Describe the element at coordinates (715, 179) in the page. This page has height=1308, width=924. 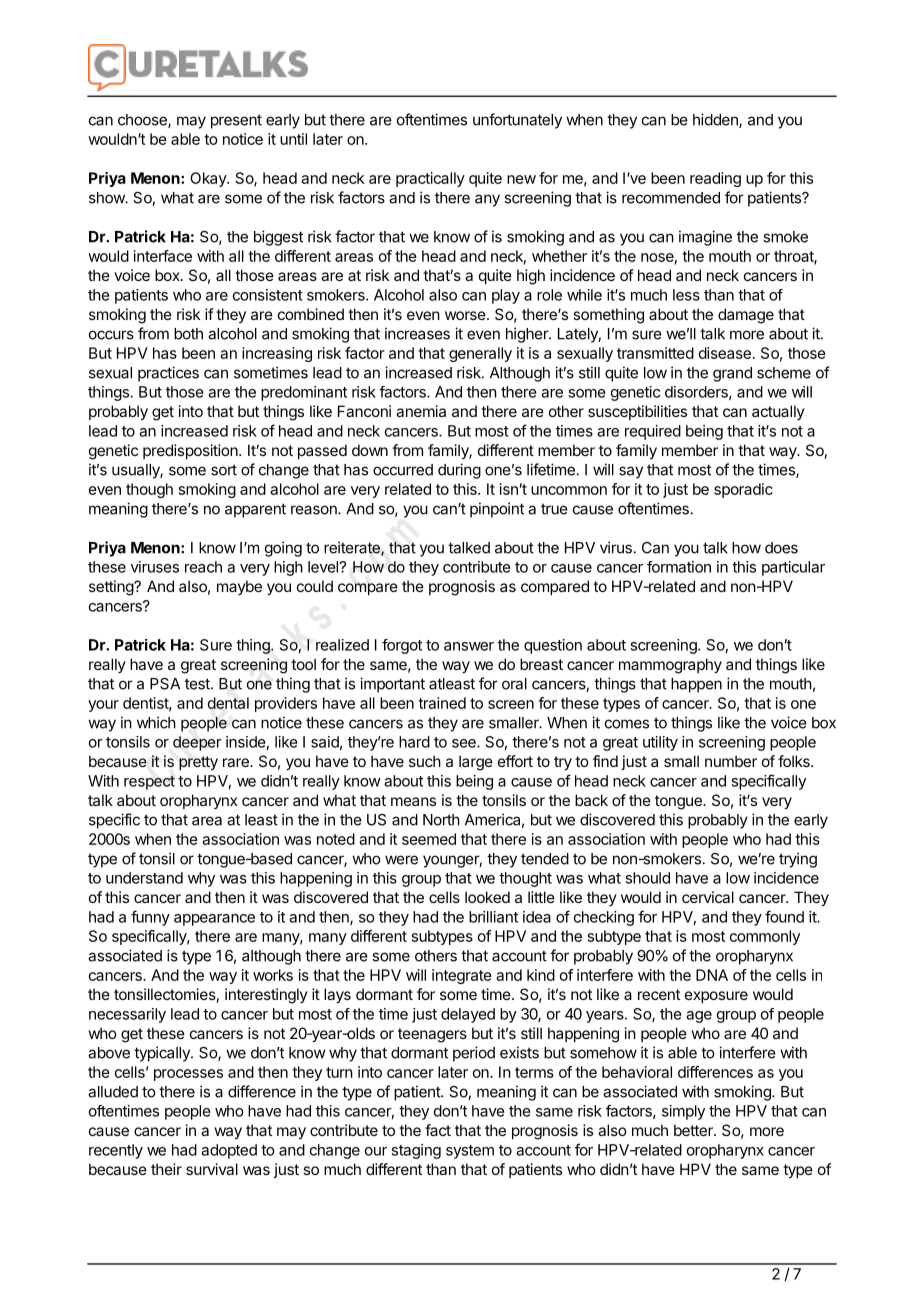
I see `reading` at that location.
